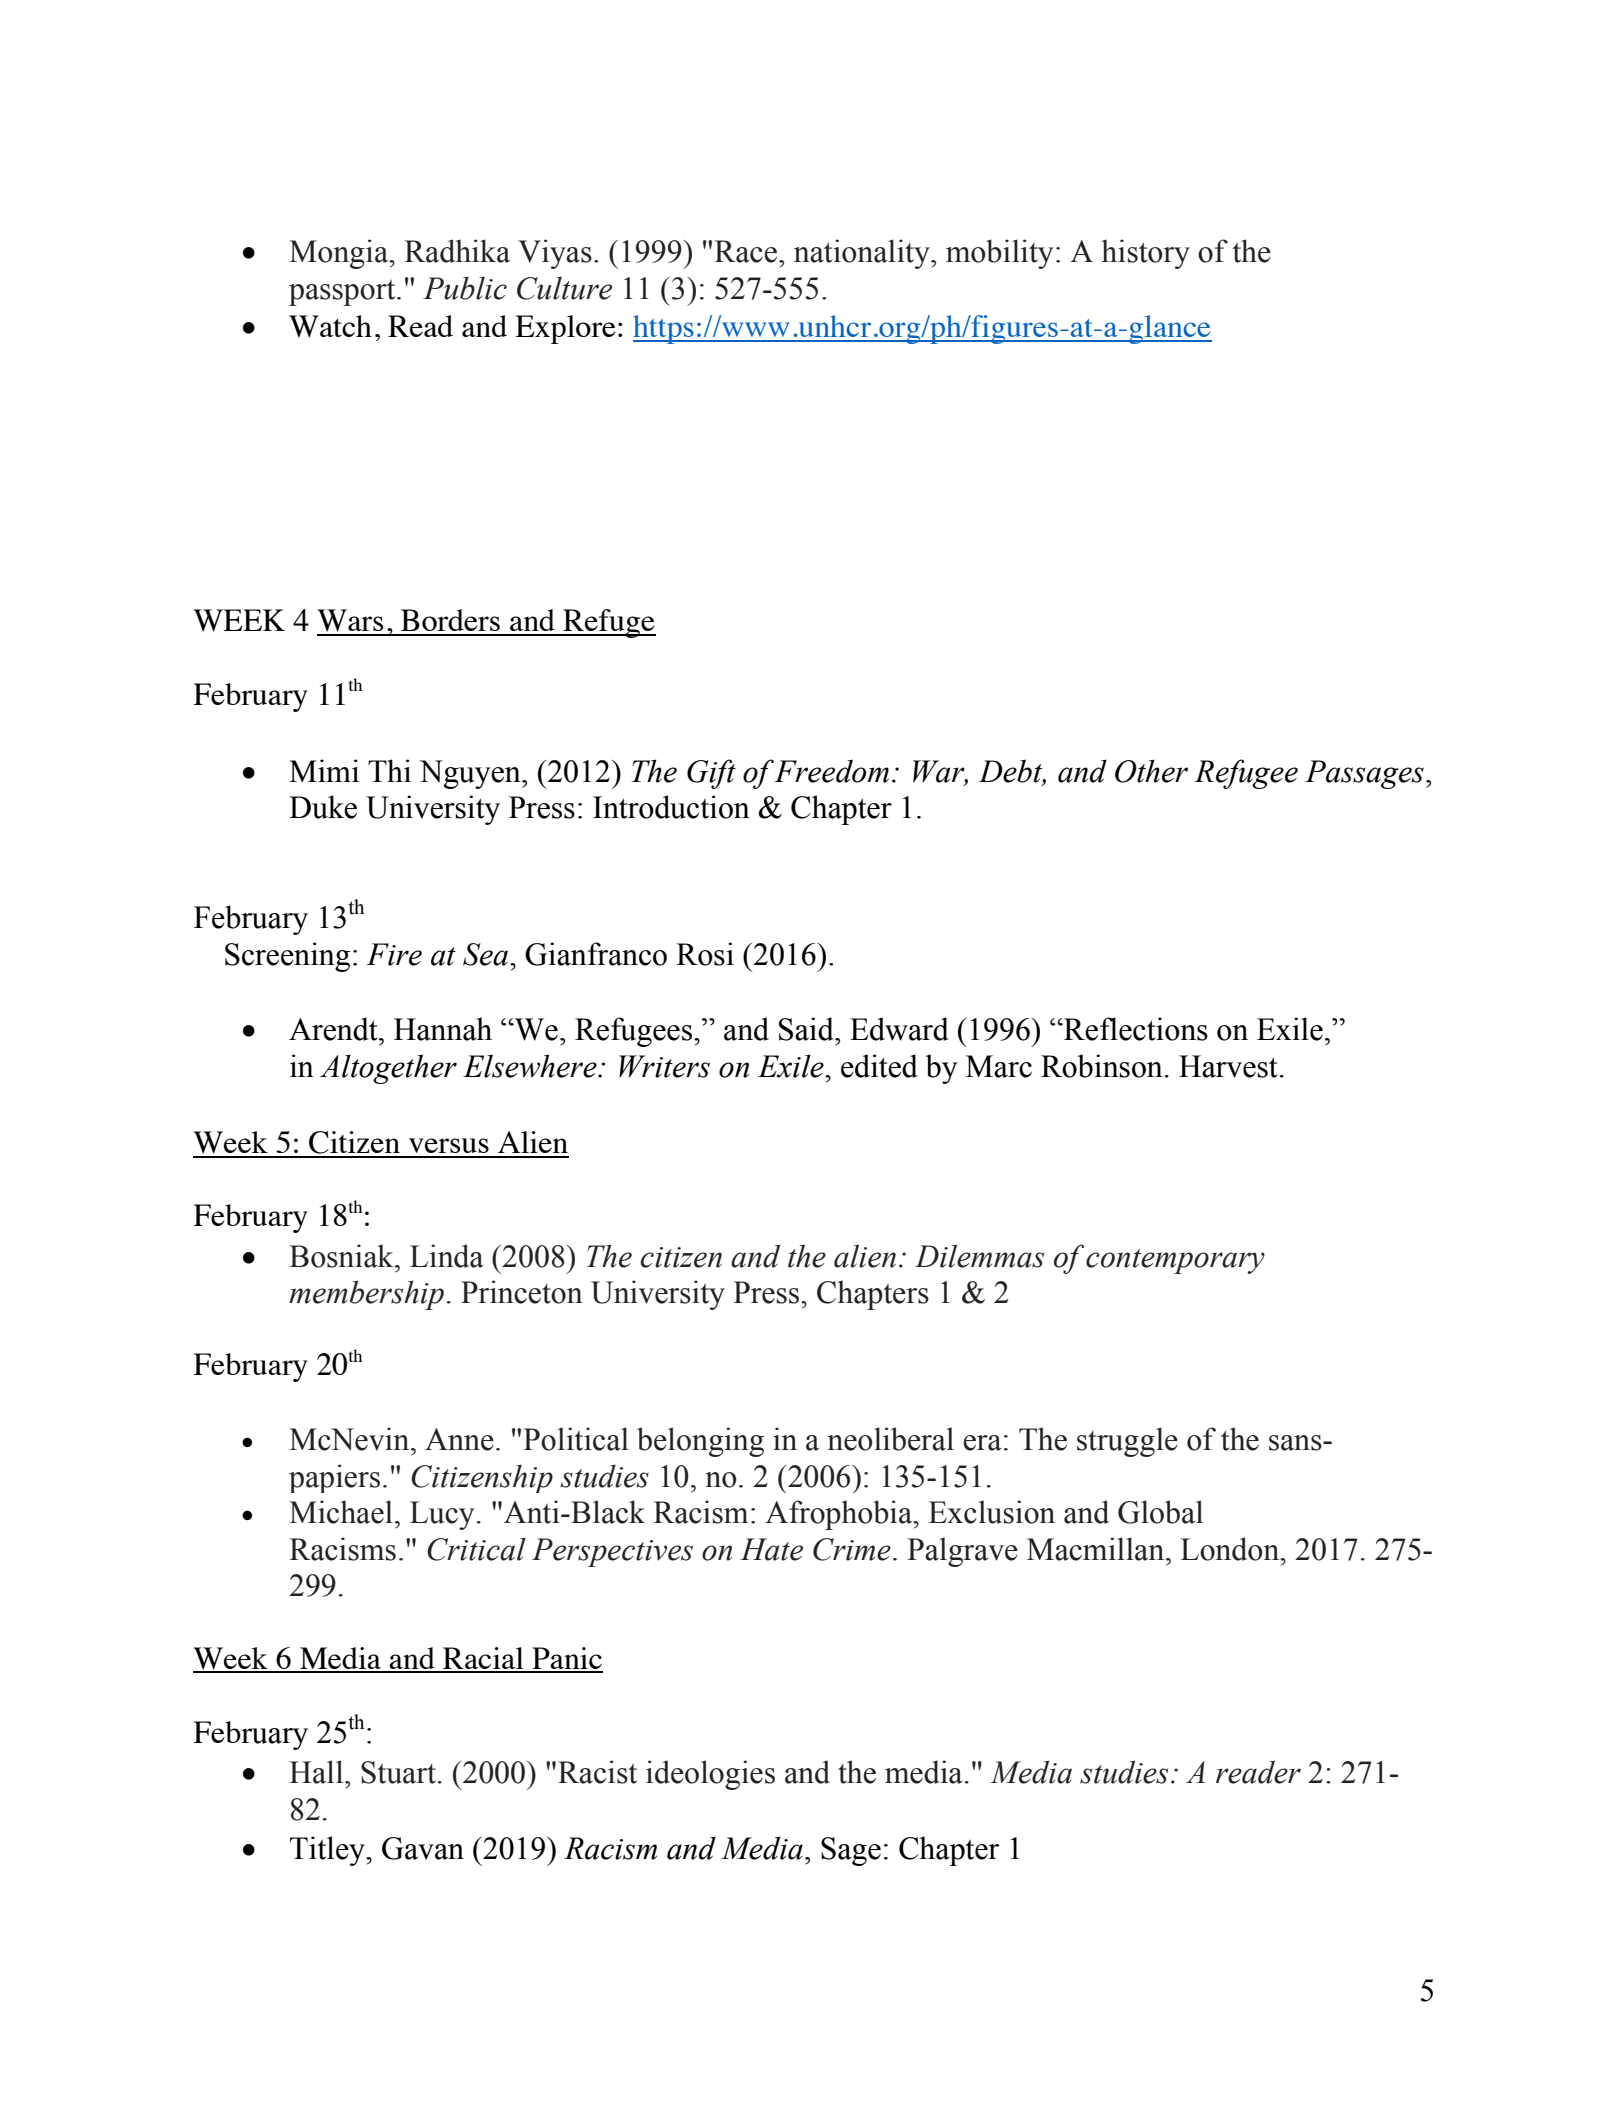 Image resolution: width=1624 pixels, height=2101 pixels. Describe the element at coordinates (389, 770) in the screenshot. I see `Thi` at that location.
